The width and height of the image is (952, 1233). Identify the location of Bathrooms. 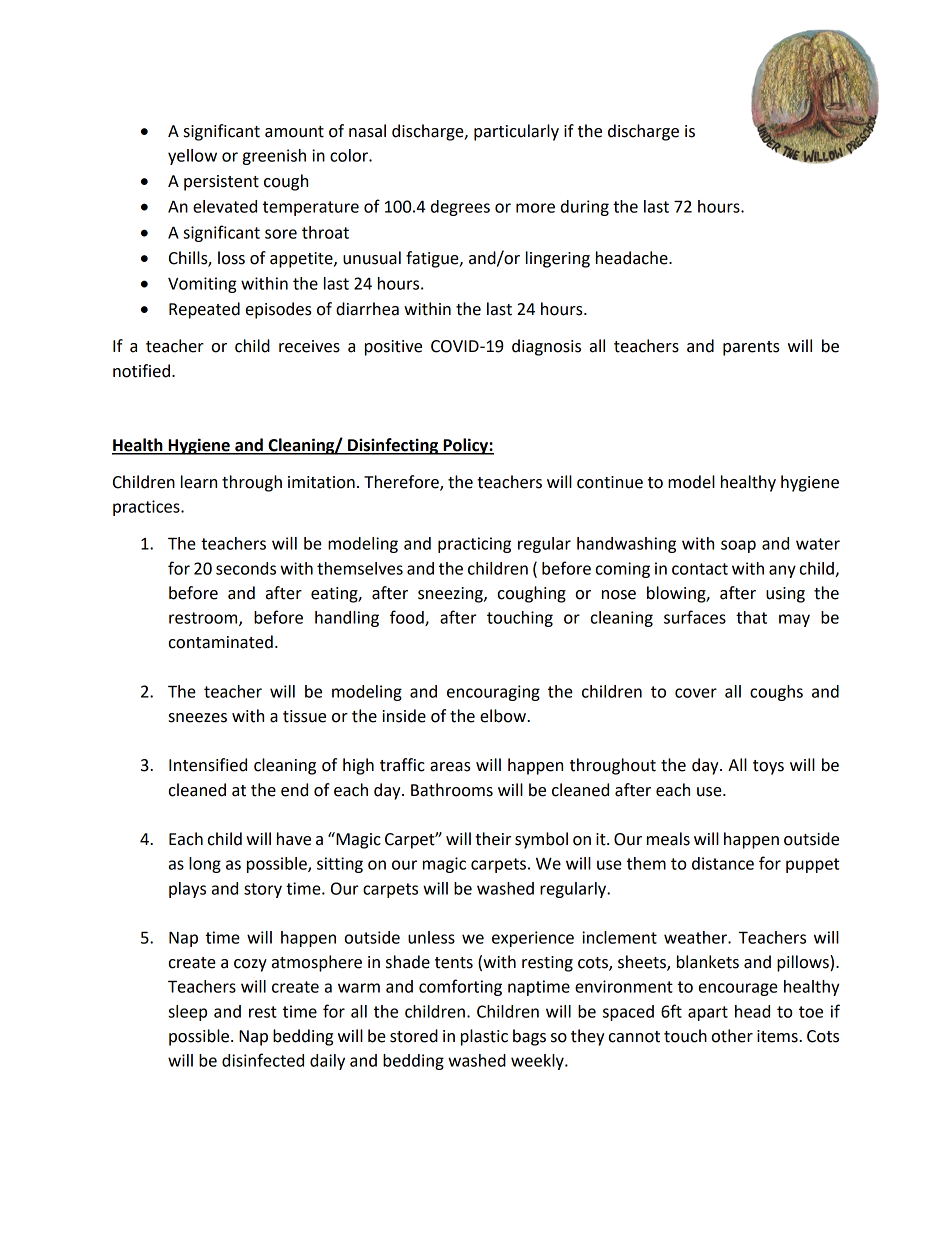
(452, 790).
